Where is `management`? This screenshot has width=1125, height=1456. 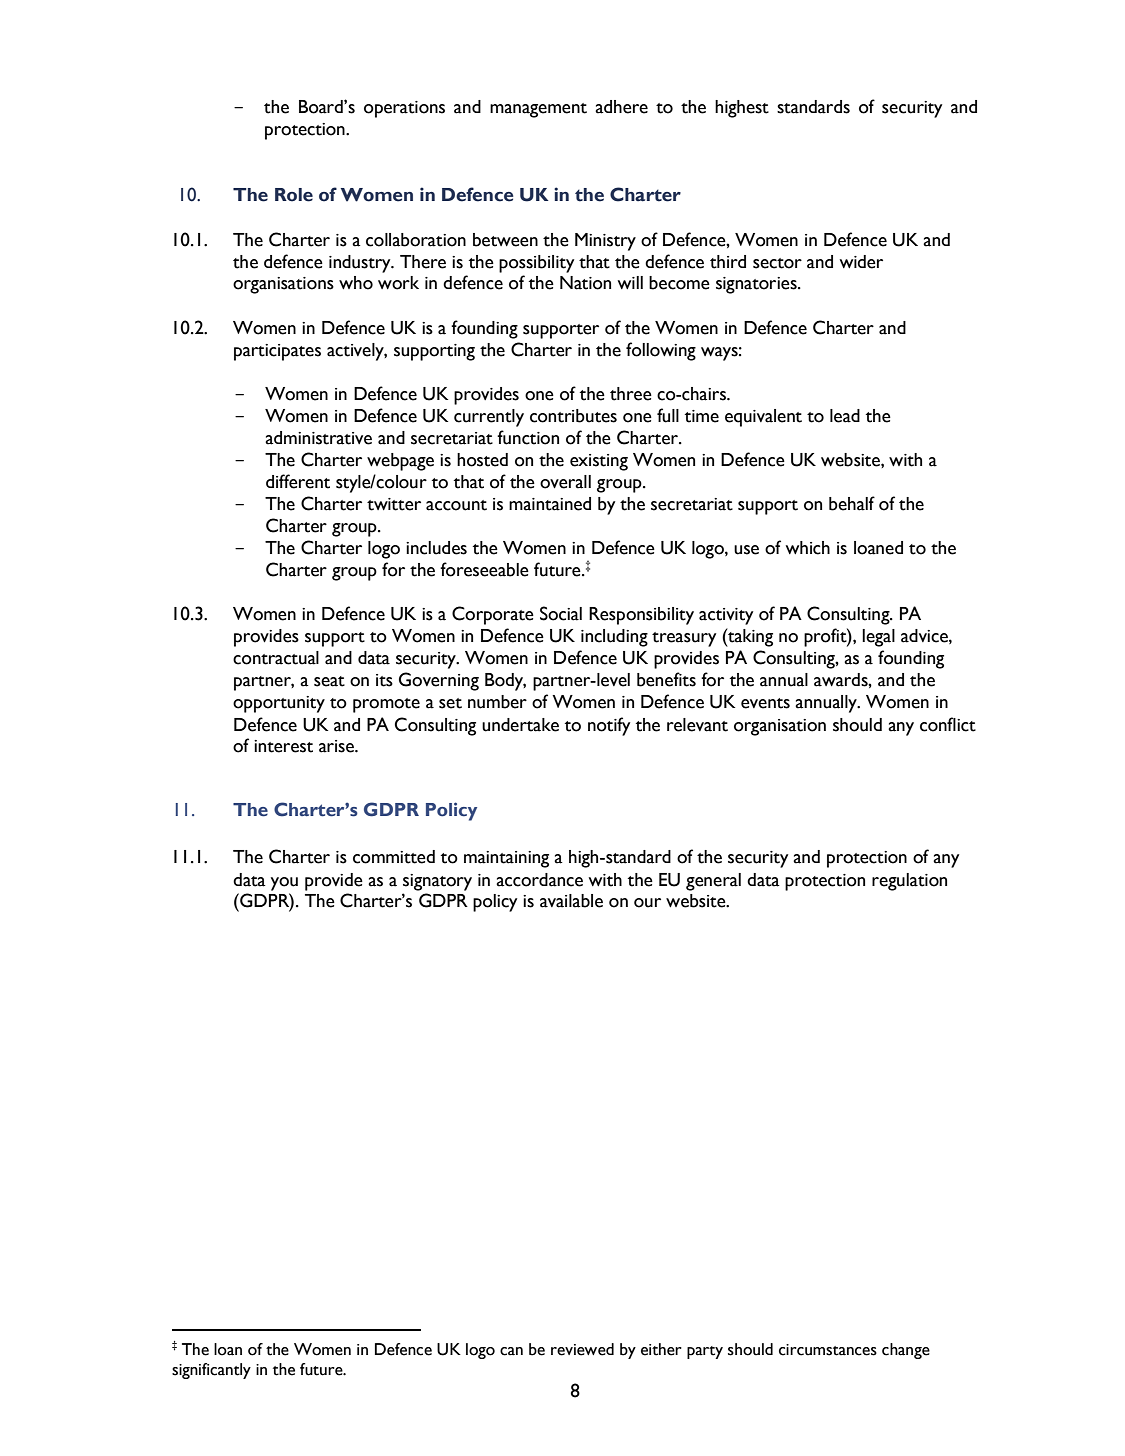
management is located at coordinates (538, 110).
